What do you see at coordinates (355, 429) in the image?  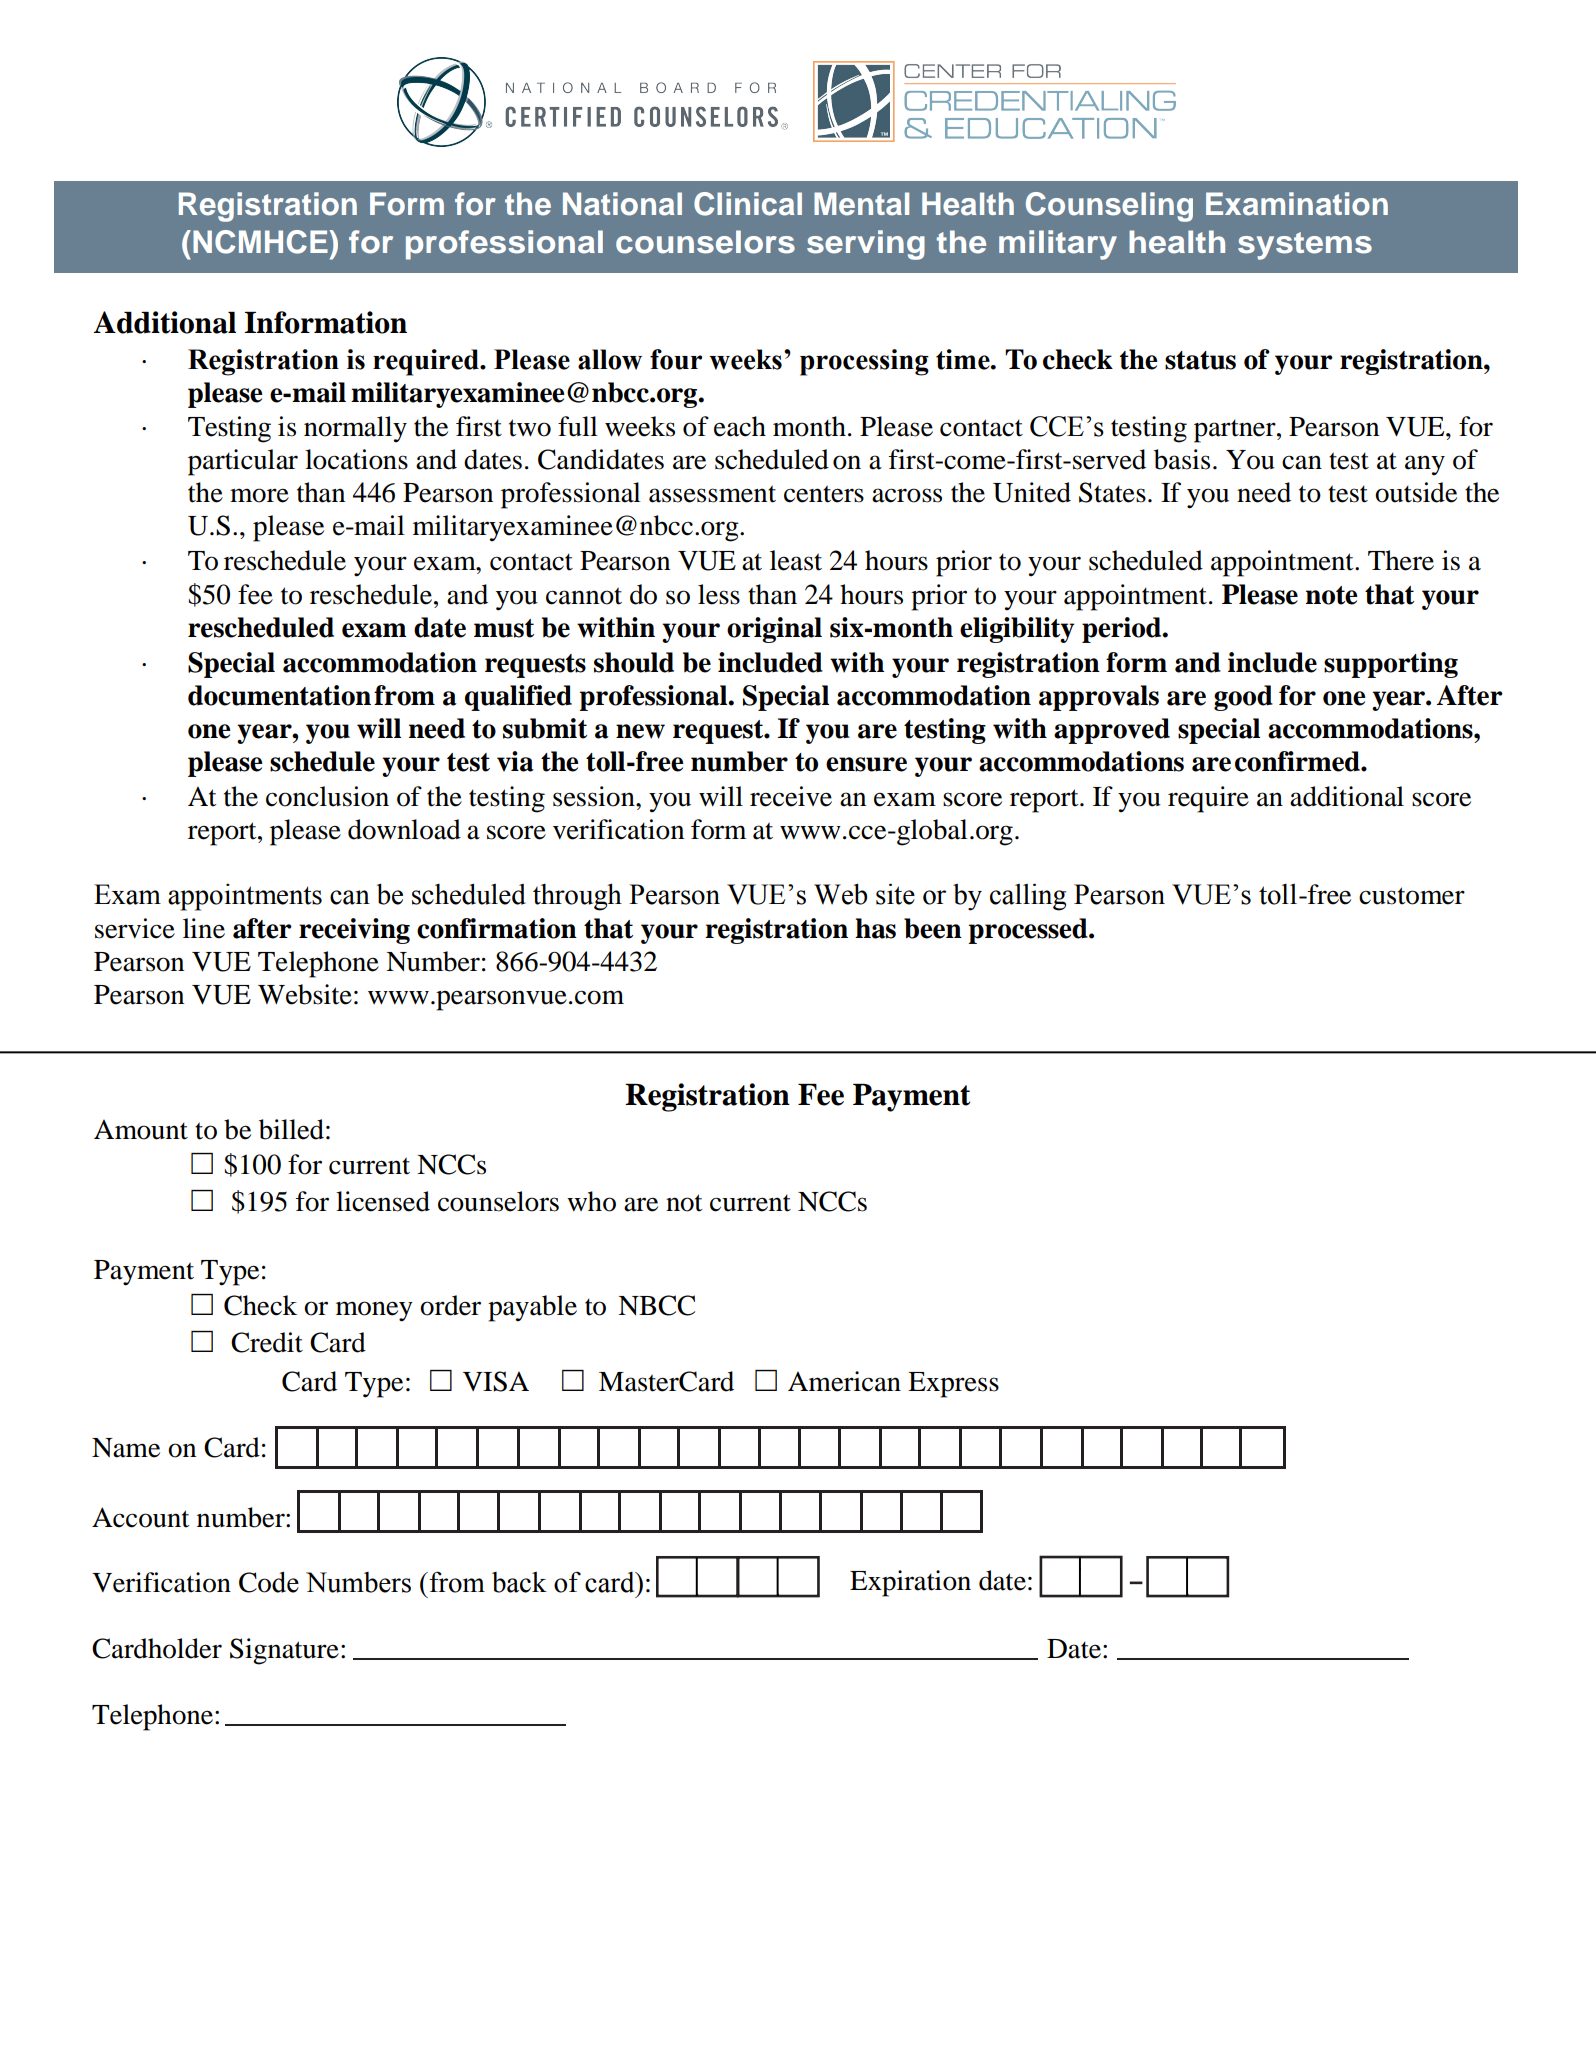 I see `normally` at bounding box center [355, 429].
